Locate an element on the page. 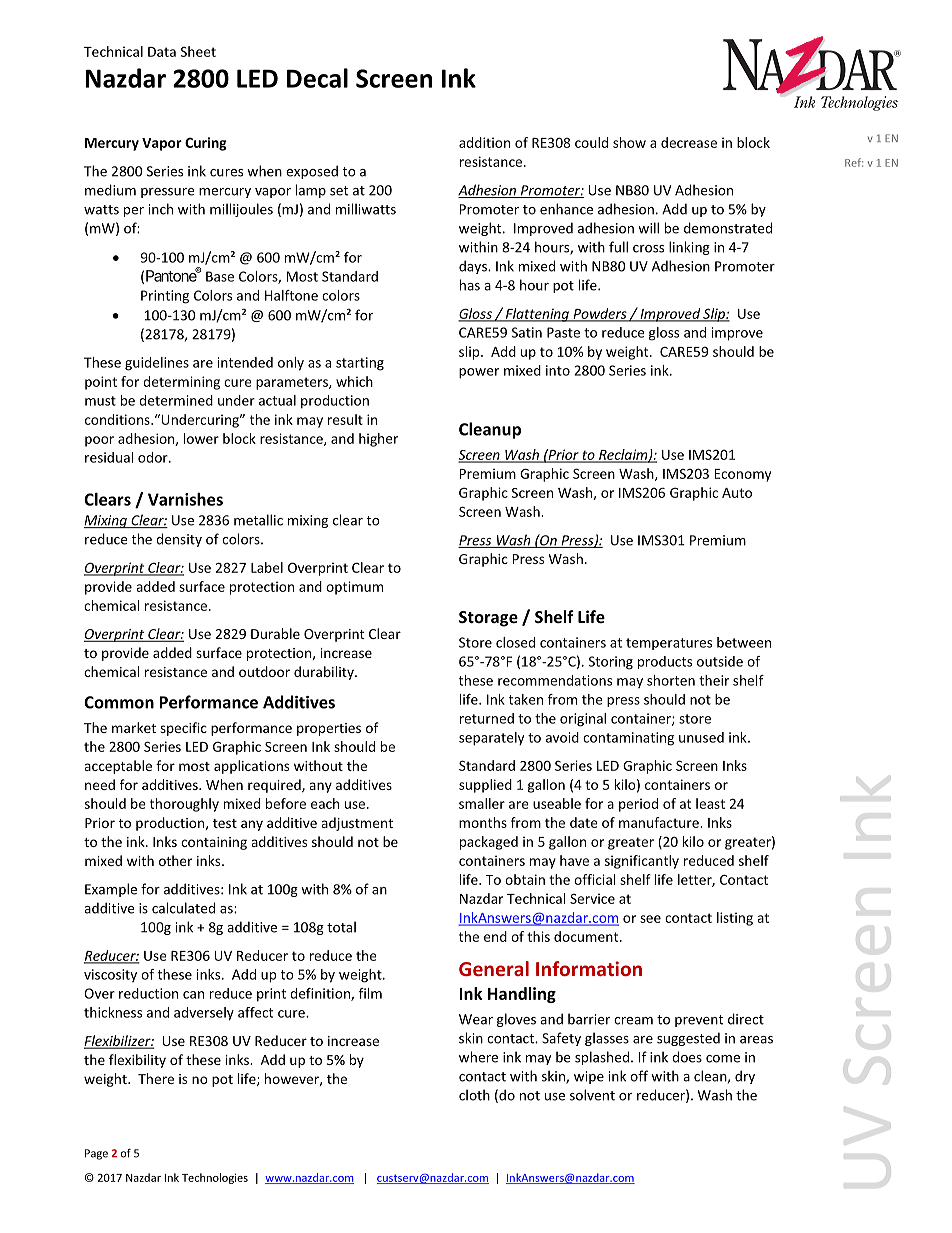 The image size is (952, 1233). specific is located at coordinates (183, 729).
